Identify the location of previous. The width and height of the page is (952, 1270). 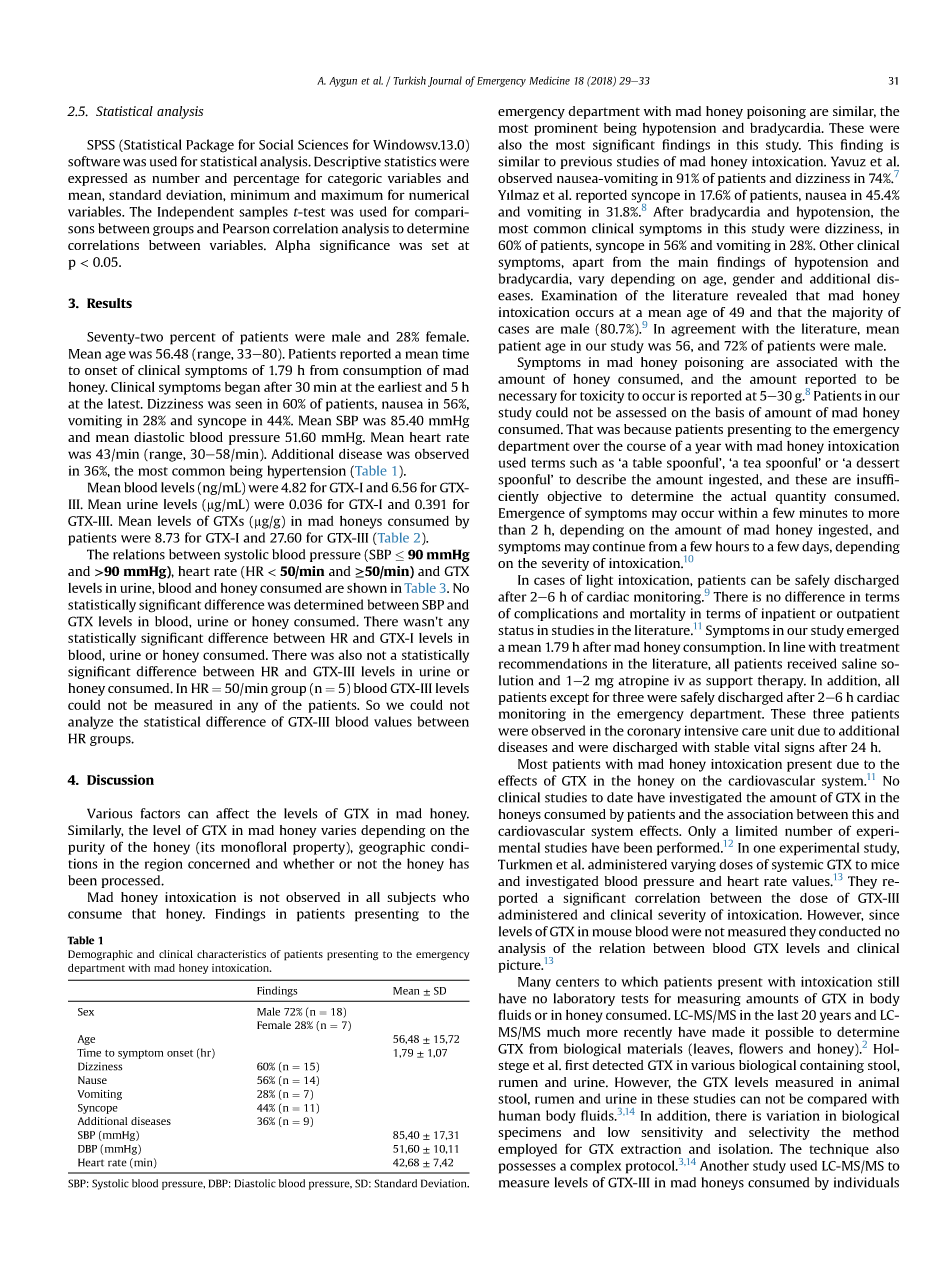
(586, 162).
